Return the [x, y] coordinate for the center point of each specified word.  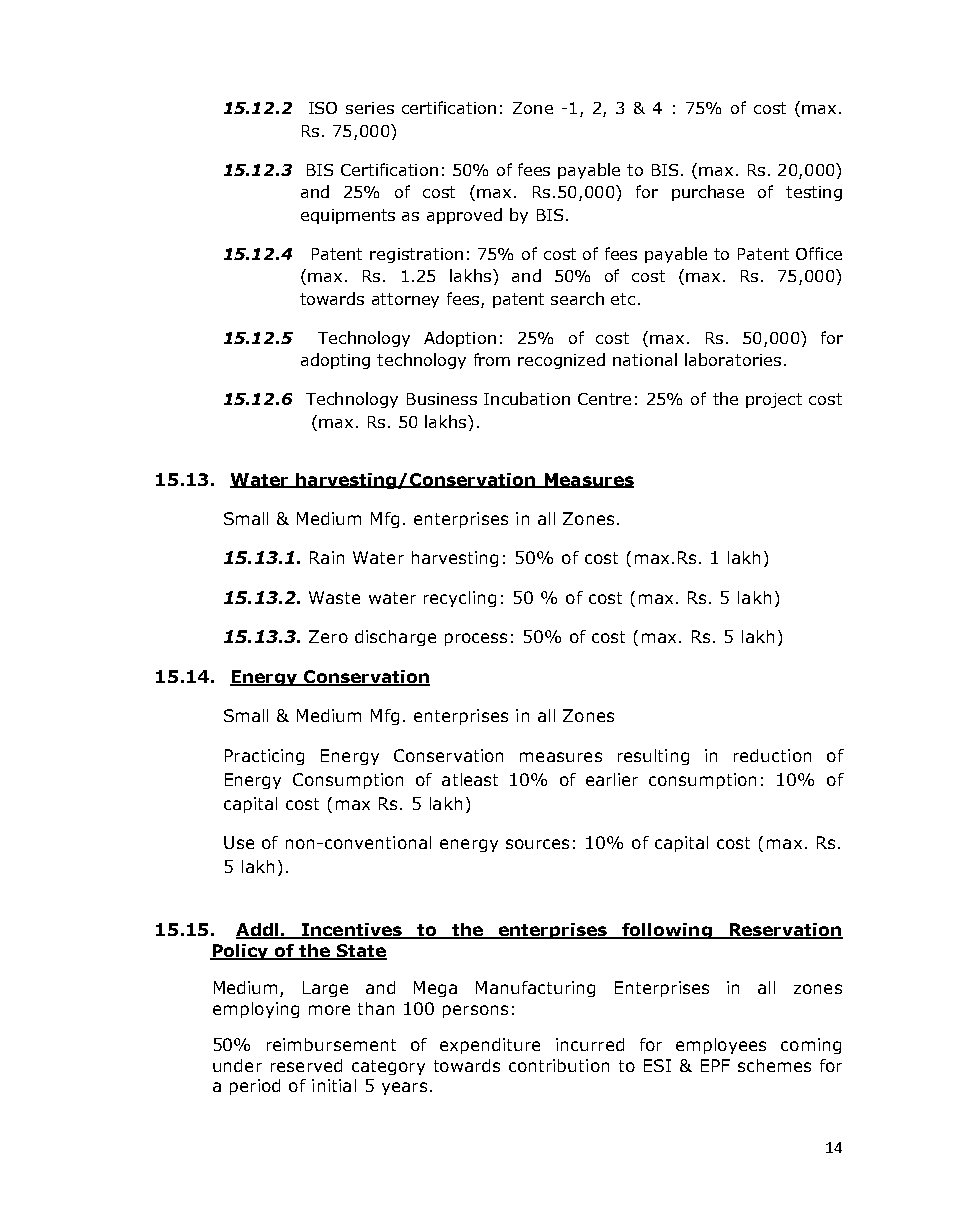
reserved [306, 1065]
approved [464, 216]
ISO [323, 108]
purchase [708, 193]
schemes [774, 1065]
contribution [559, 1065]
